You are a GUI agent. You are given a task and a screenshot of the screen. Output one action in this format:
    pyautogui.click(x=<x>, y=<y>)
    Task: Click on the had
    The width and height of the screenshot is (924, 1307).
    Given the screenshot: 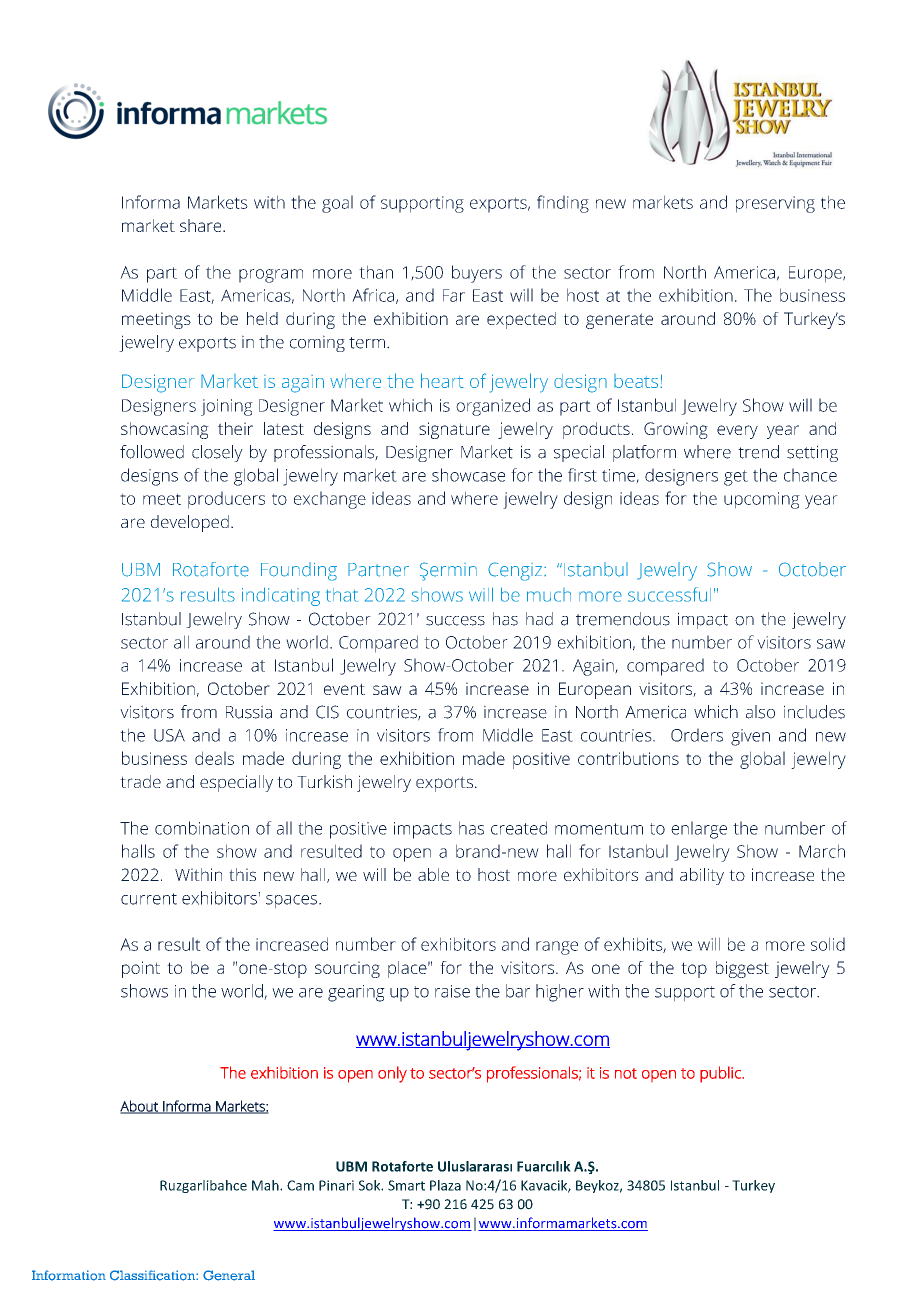 What is the action you would take?
    pyautogui.click(x=539, y=619)
